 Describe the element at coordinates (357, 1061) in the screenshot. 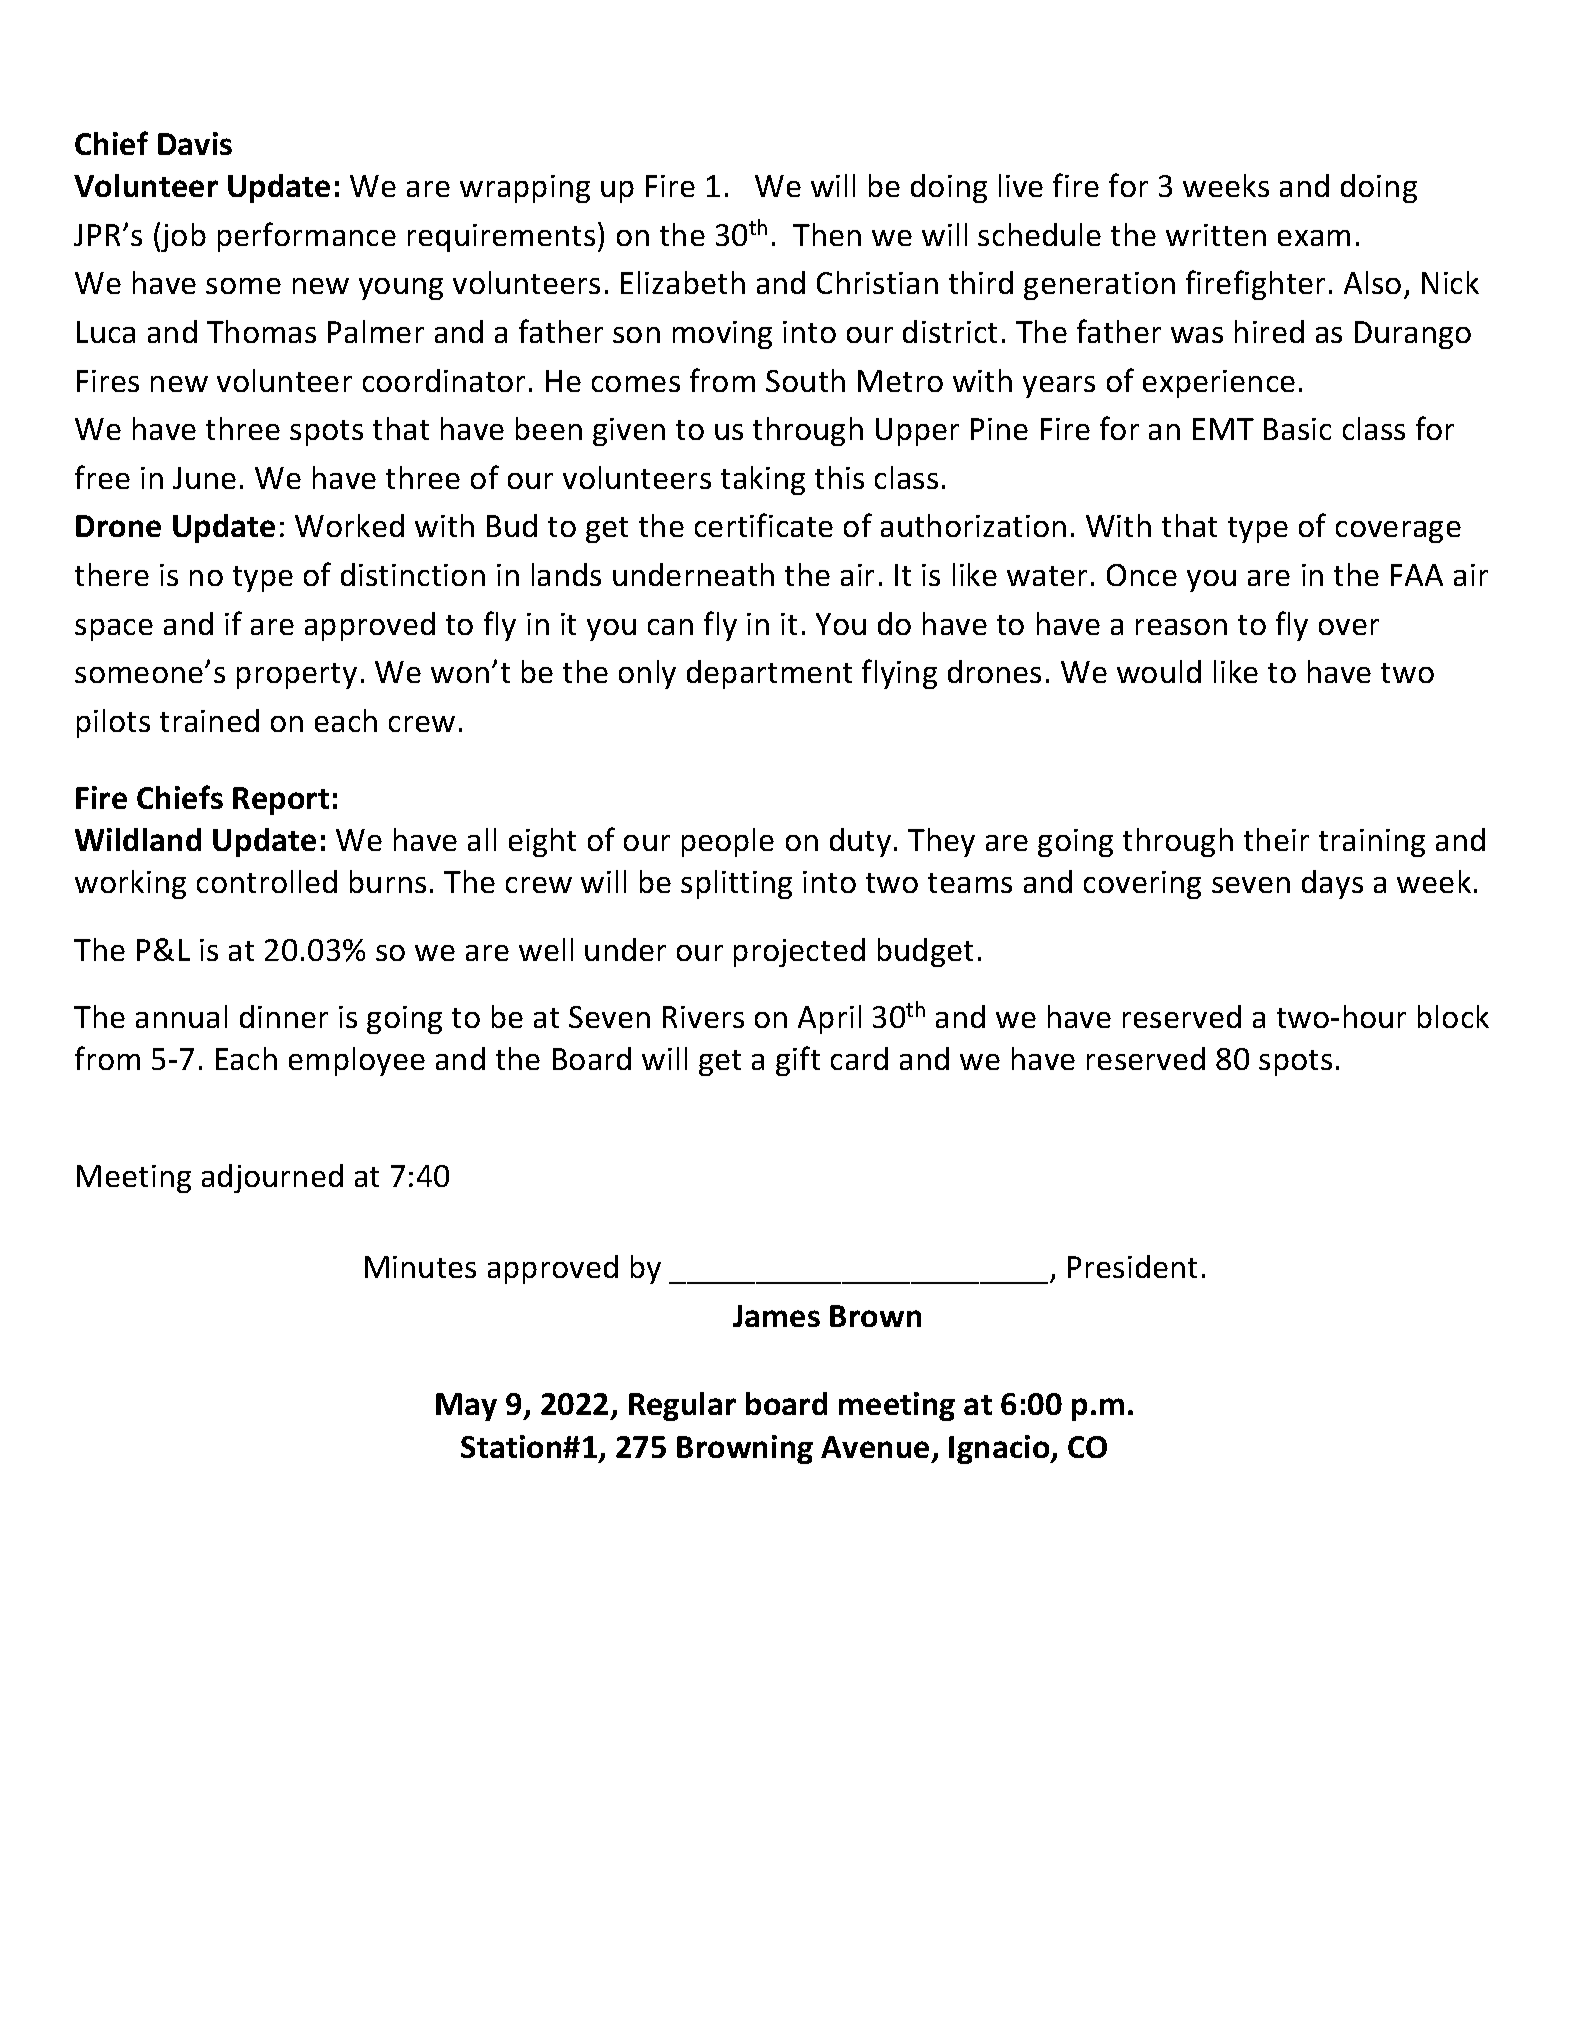

I see `employee` at that location.
